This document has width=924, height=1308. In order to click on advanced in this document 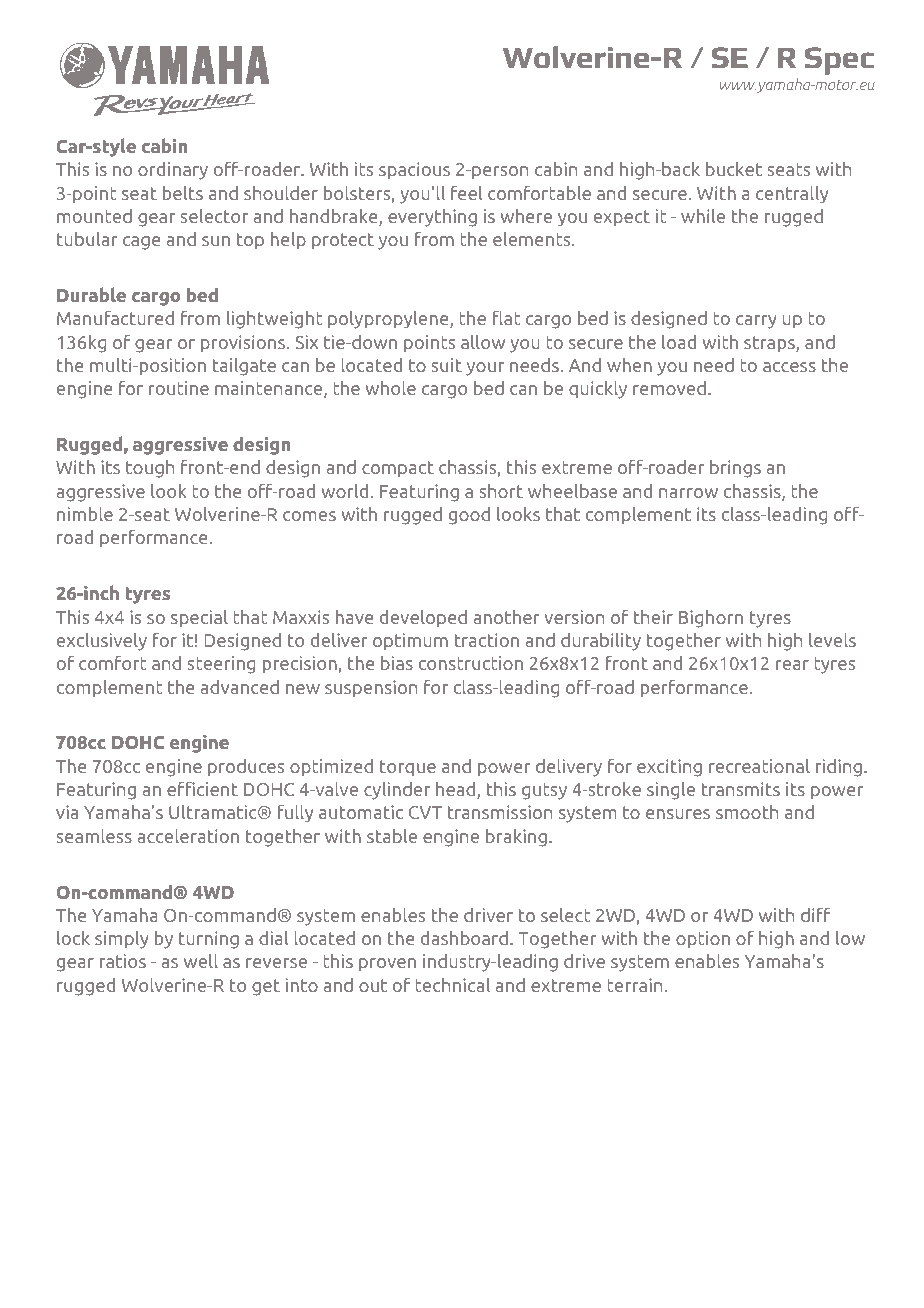, I will do `click(239, 686)`.
